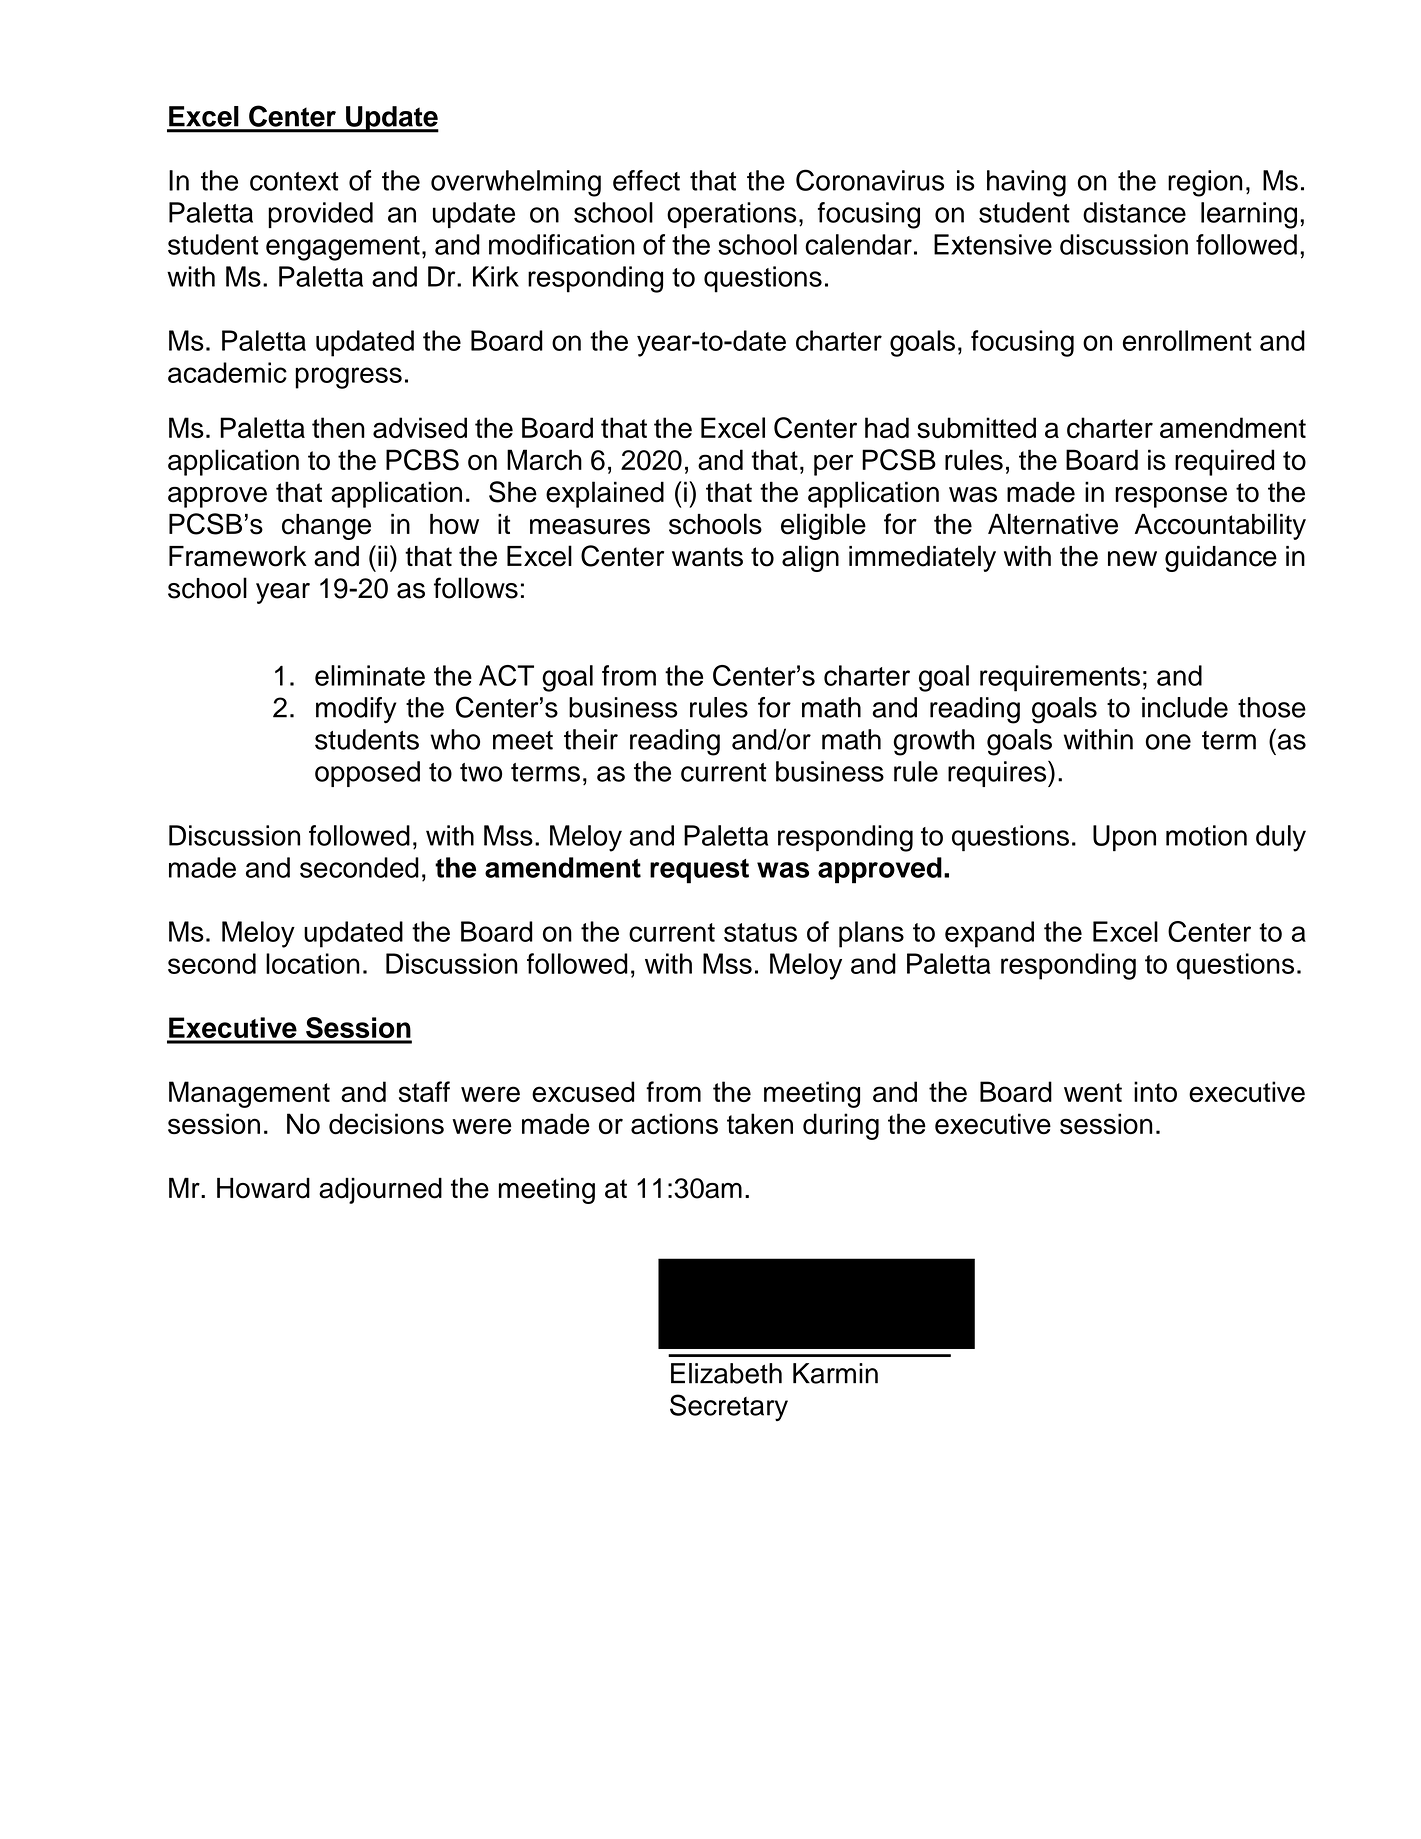 This page has height=1839, width=1421. I want to click on request, so click(699, 871).
